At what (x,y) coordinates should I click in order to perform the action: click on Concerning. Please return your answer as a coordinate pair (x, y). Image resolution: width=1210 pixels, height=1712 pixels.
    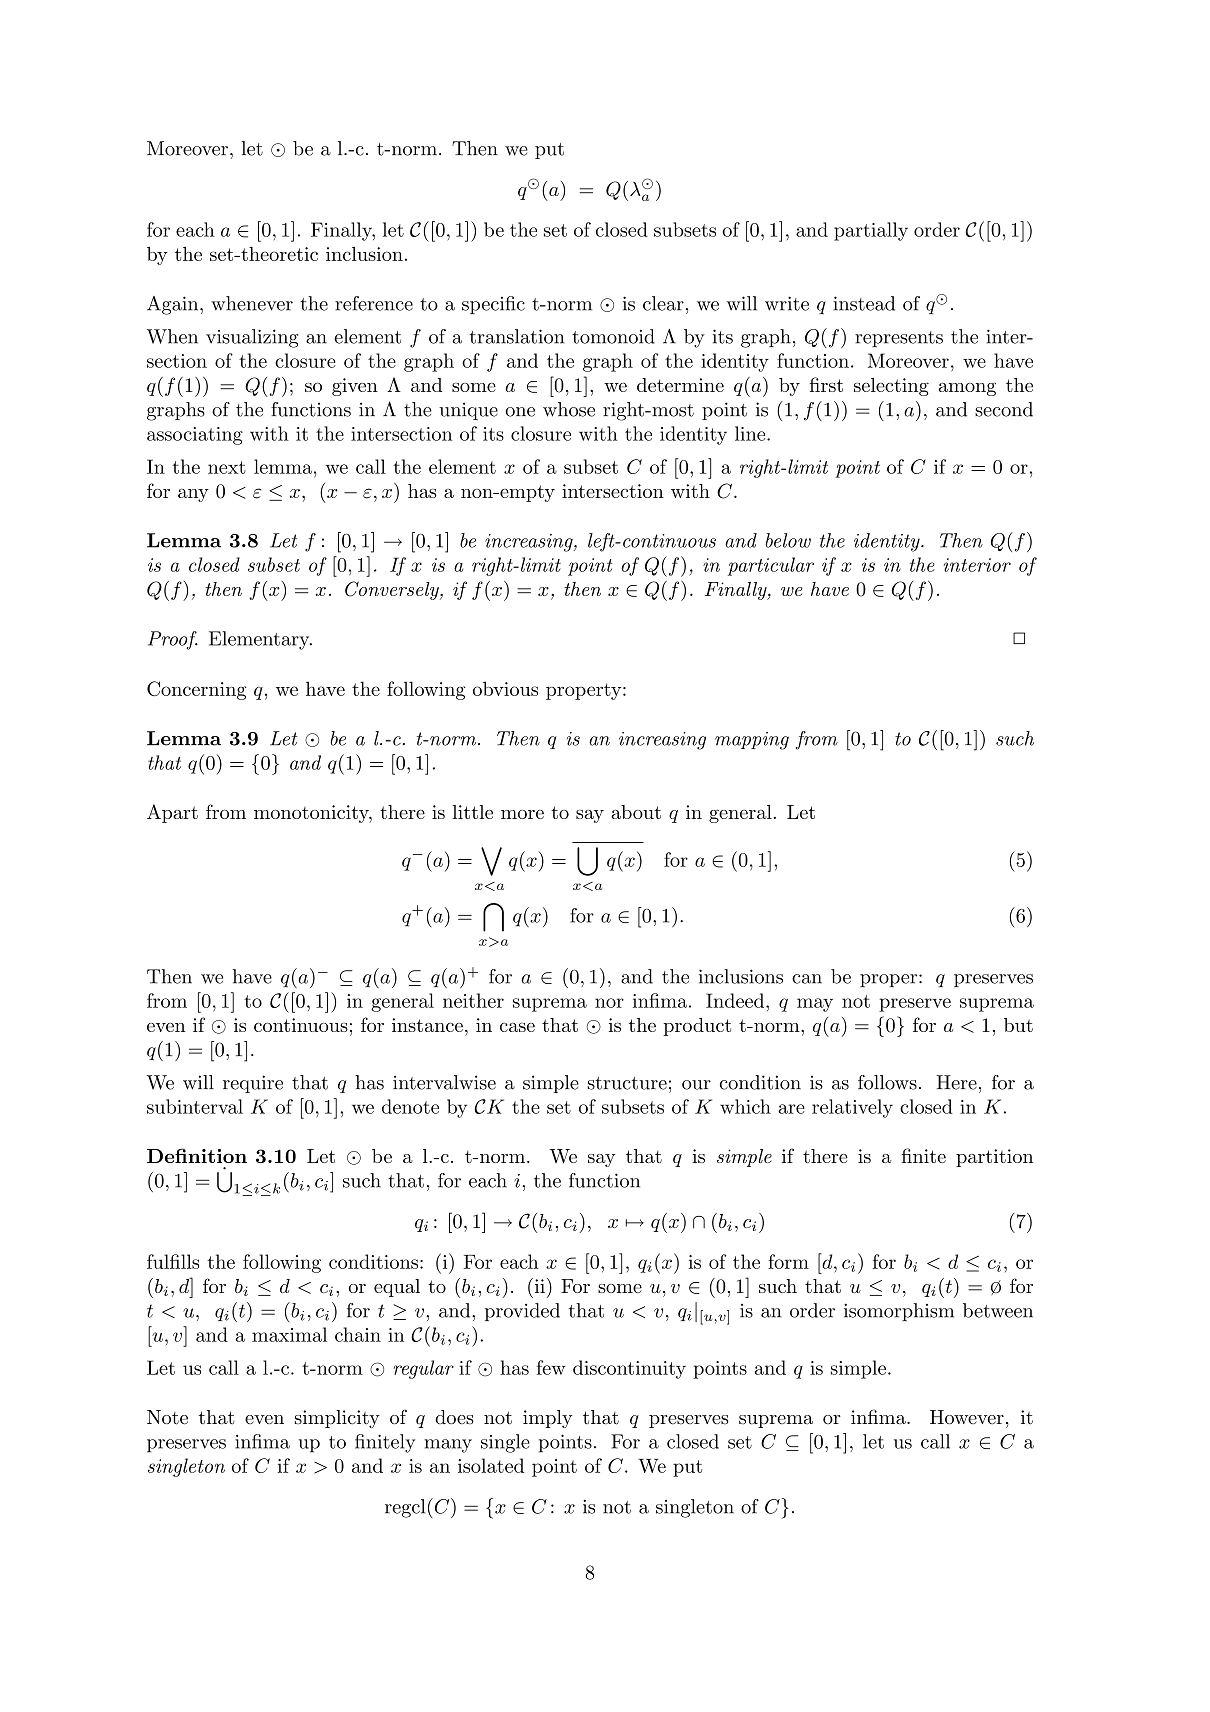
    Looking at the image, I should click on (197, 690).
